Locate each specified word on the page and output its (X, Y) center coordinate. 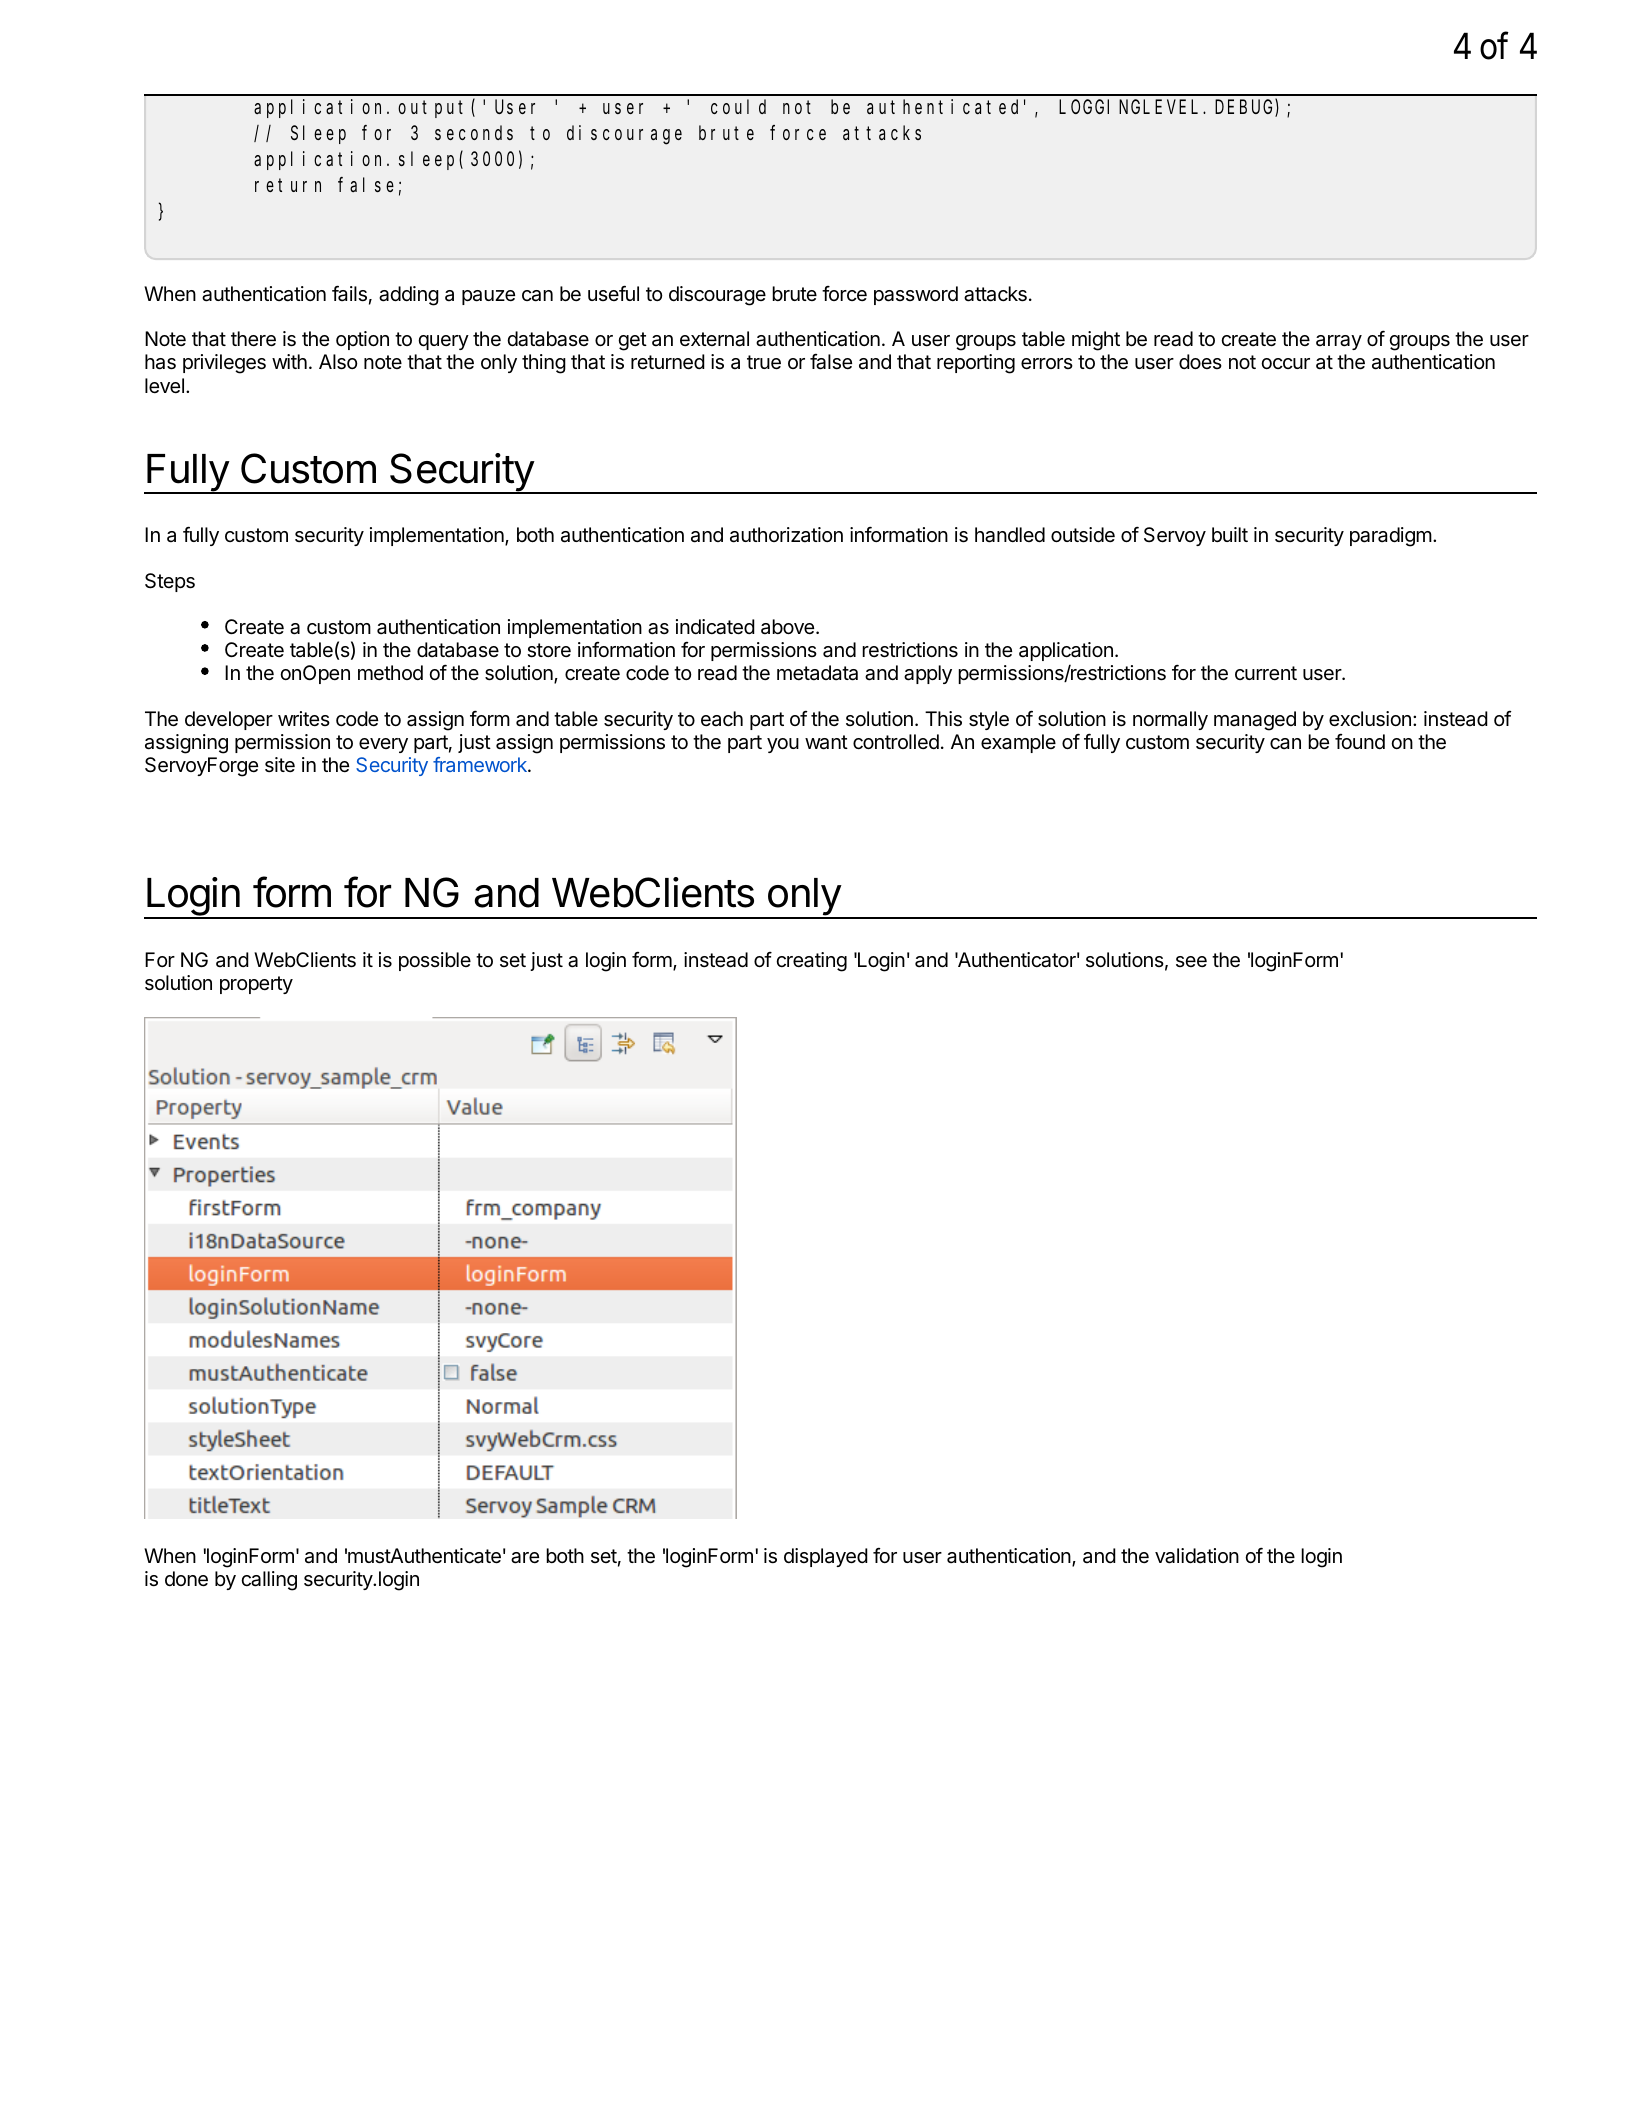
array (1339, 342)
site (280, 765)
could (738, 107)
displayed (826, 1557)
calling (269, 1581)
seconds (474, 133)
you (783, 745)
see (1191, 961)
